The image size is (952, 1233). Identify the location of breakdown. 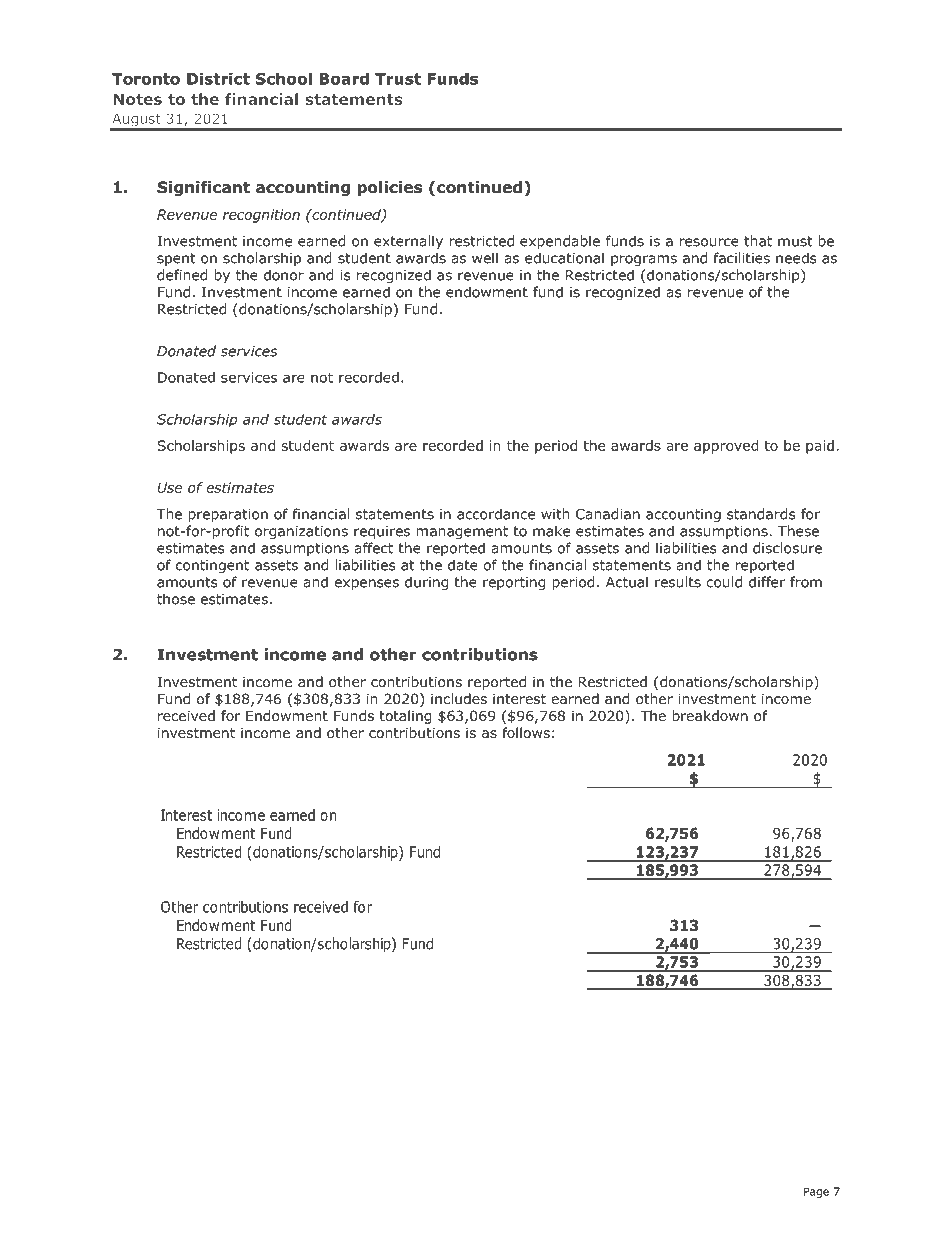
(710, 715).
